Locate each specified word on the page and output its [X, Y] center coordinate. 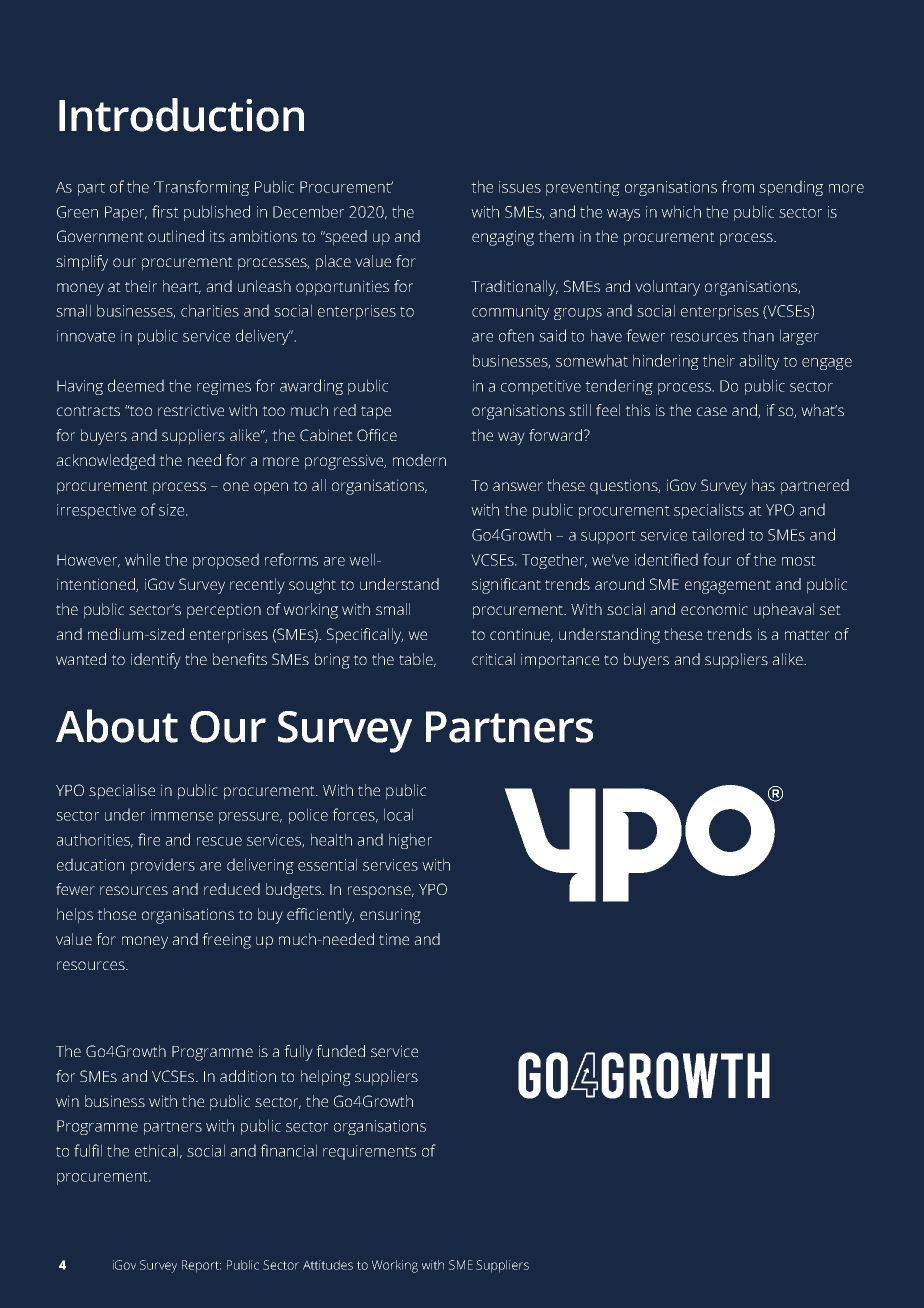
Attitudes [328, 1265]
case [712, 411]
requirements [369, 1152]
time [394, 939]
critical [493, 659]
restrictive [191, 410]
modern [419, 460]
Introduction [181, 115]
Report [201, 1266]
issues [520, 187]
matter [807, 635]
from [737, 186]
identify [156, 661]
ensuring [390, 916]
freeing [226, 941]
